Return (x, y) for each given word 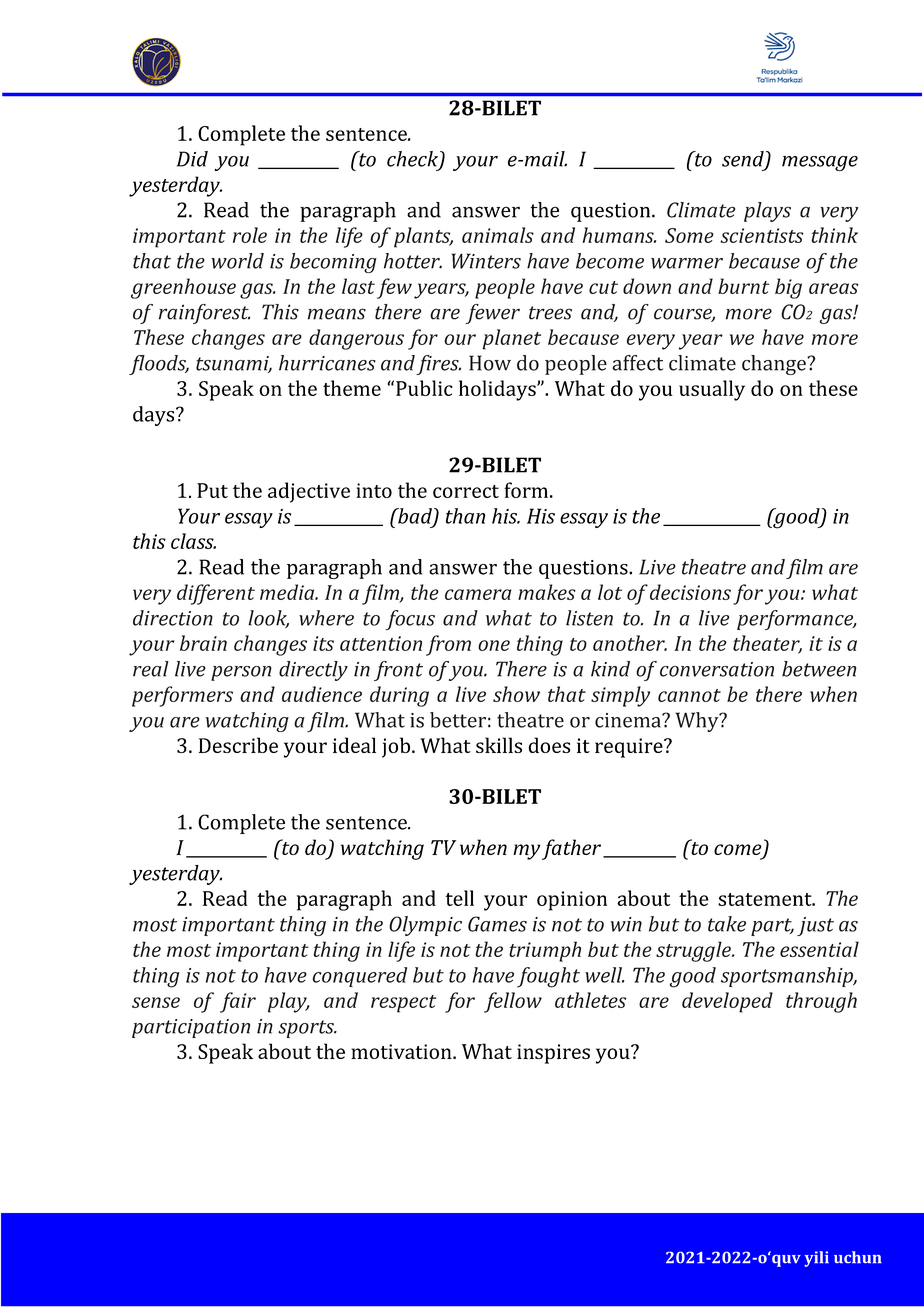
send (744, 160)
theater (767, 644)
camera (478, 594)
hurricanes (327, 363)
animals (498, 235)
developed (727, 1002)
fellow (513, 1002)
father (571, 849)
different (216, 594)
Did (192, 159)
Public (424, 388)
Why (698, 722)
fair (238, 1002)
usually (712, 390)
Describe (238, 745)
